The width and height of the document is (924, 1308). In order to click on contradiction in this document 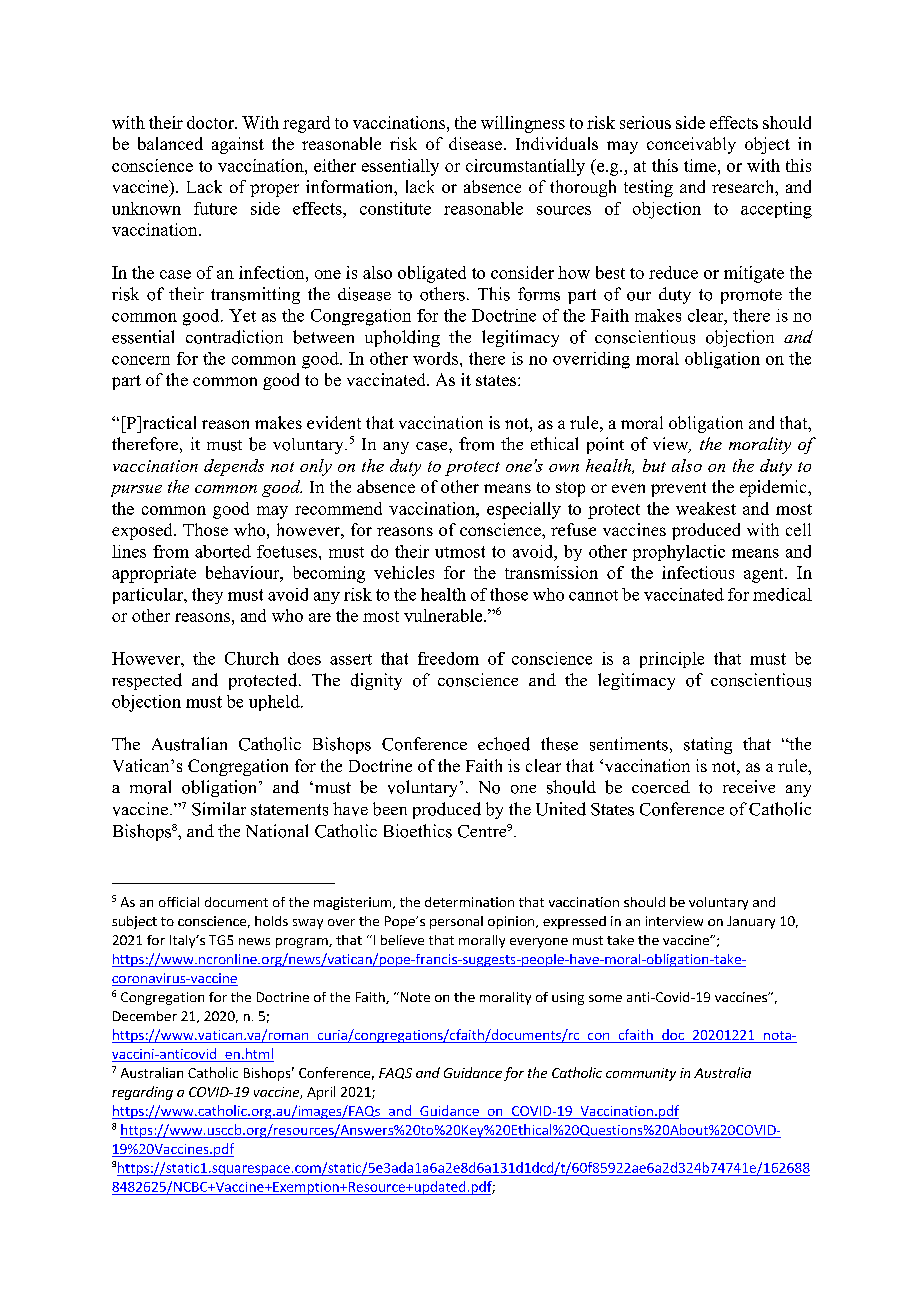, I will do `click(234, 337)`.
